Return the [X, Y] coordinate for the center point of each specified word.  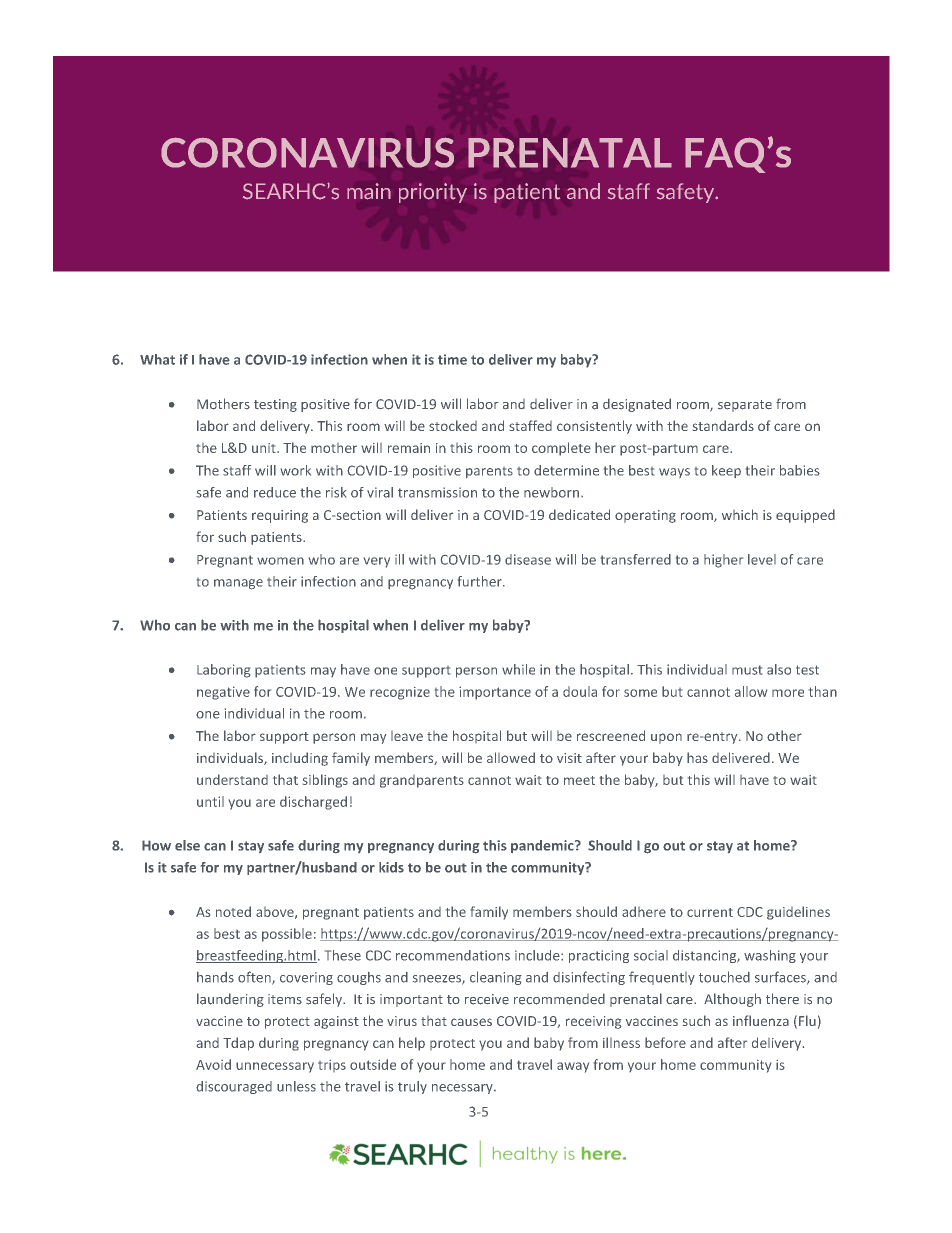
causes [471, 1022]
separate [745, 406]
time [452, 359]
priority [433, 193]
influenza [761, 1020]
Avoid [213, 1064]
